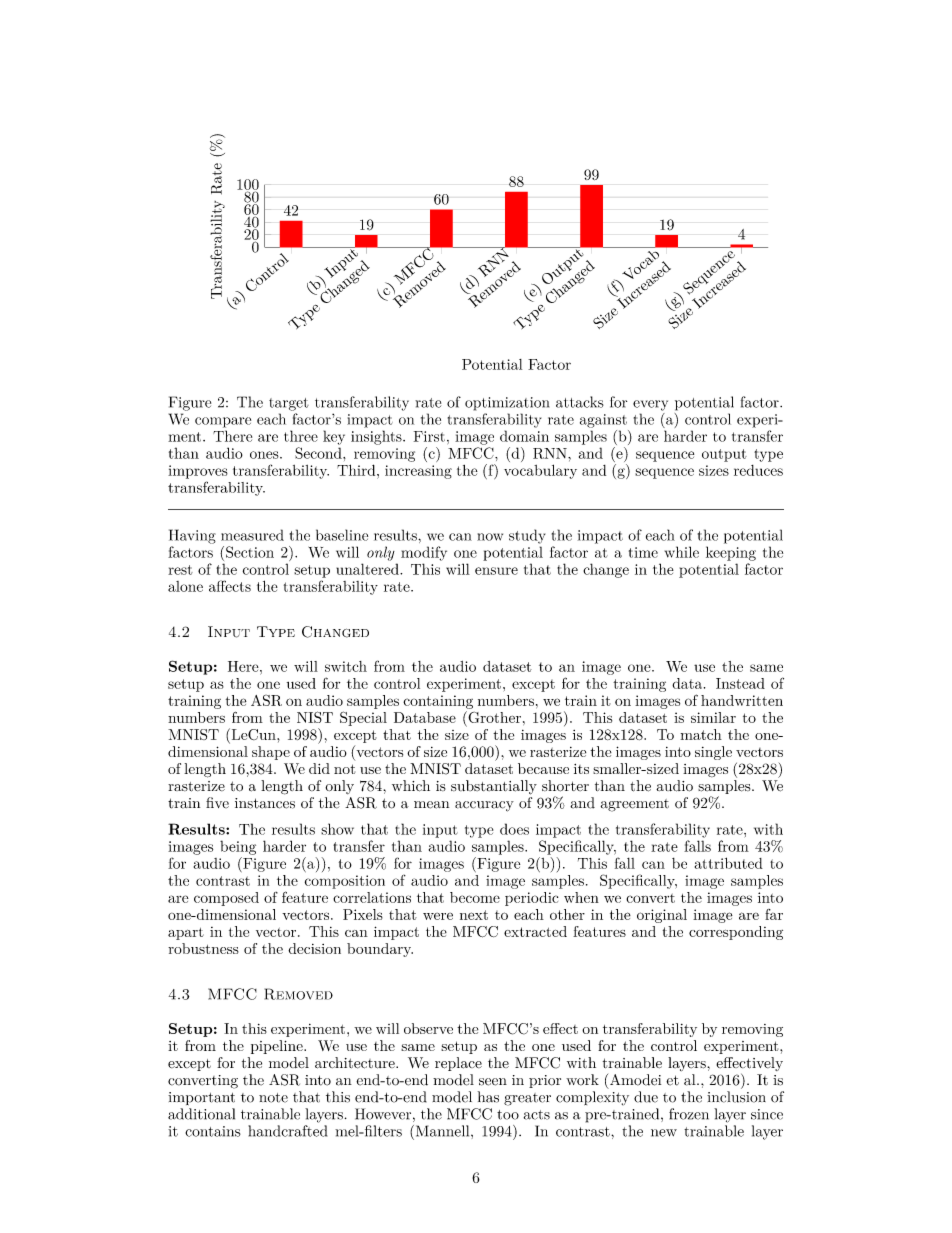  Describe the element at coordinates (250, 552) in the screenshot. I see `Section` at that location.
